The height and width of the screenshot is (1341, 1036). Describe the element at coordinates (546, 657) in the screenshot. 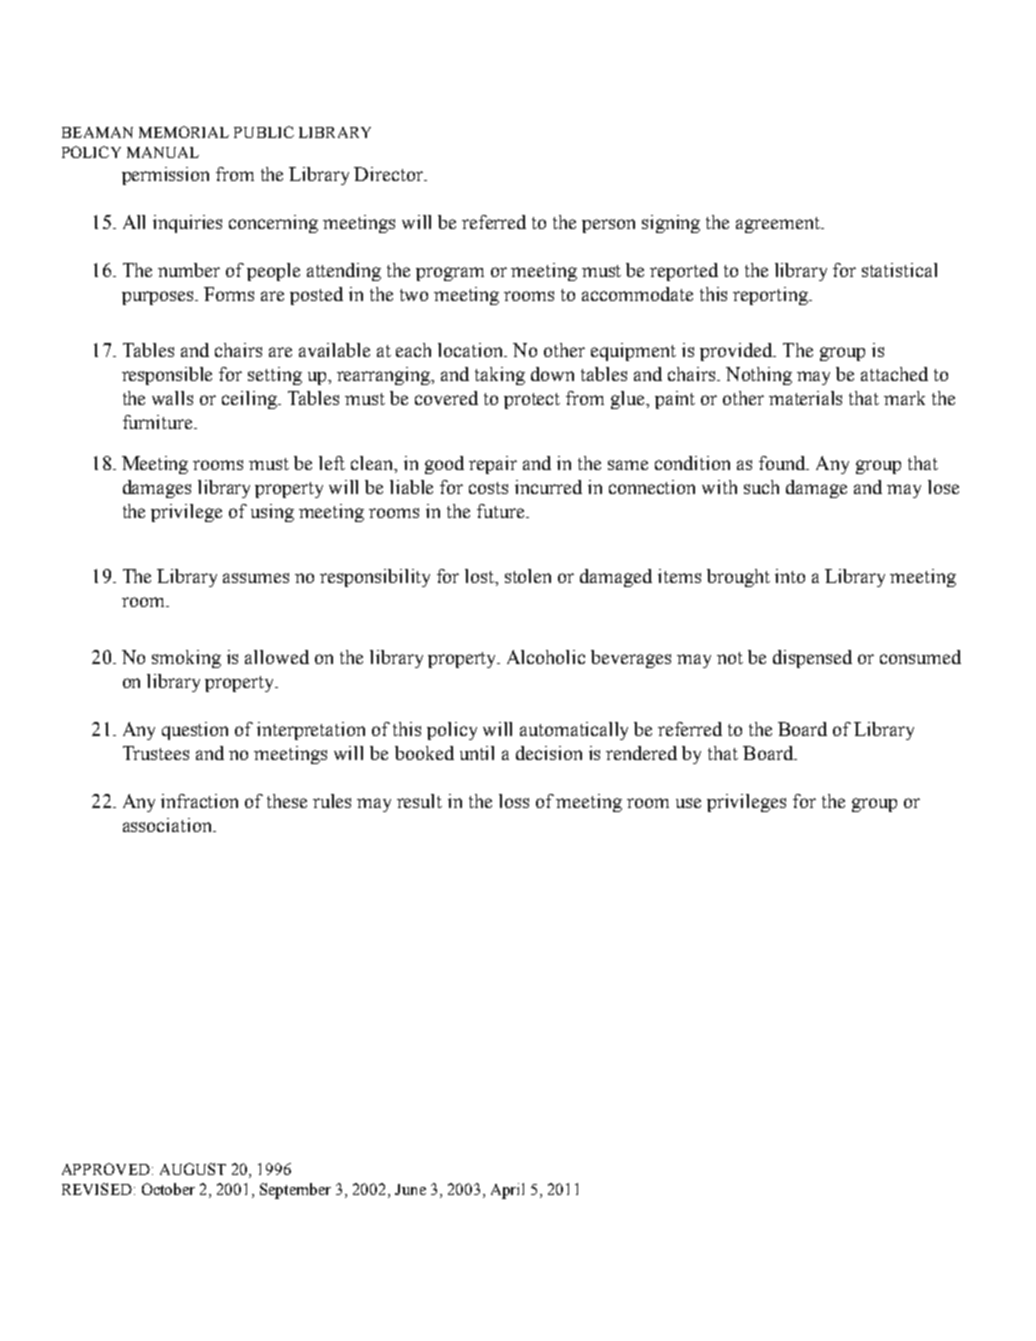

I see `Alcoholic` at that location.
